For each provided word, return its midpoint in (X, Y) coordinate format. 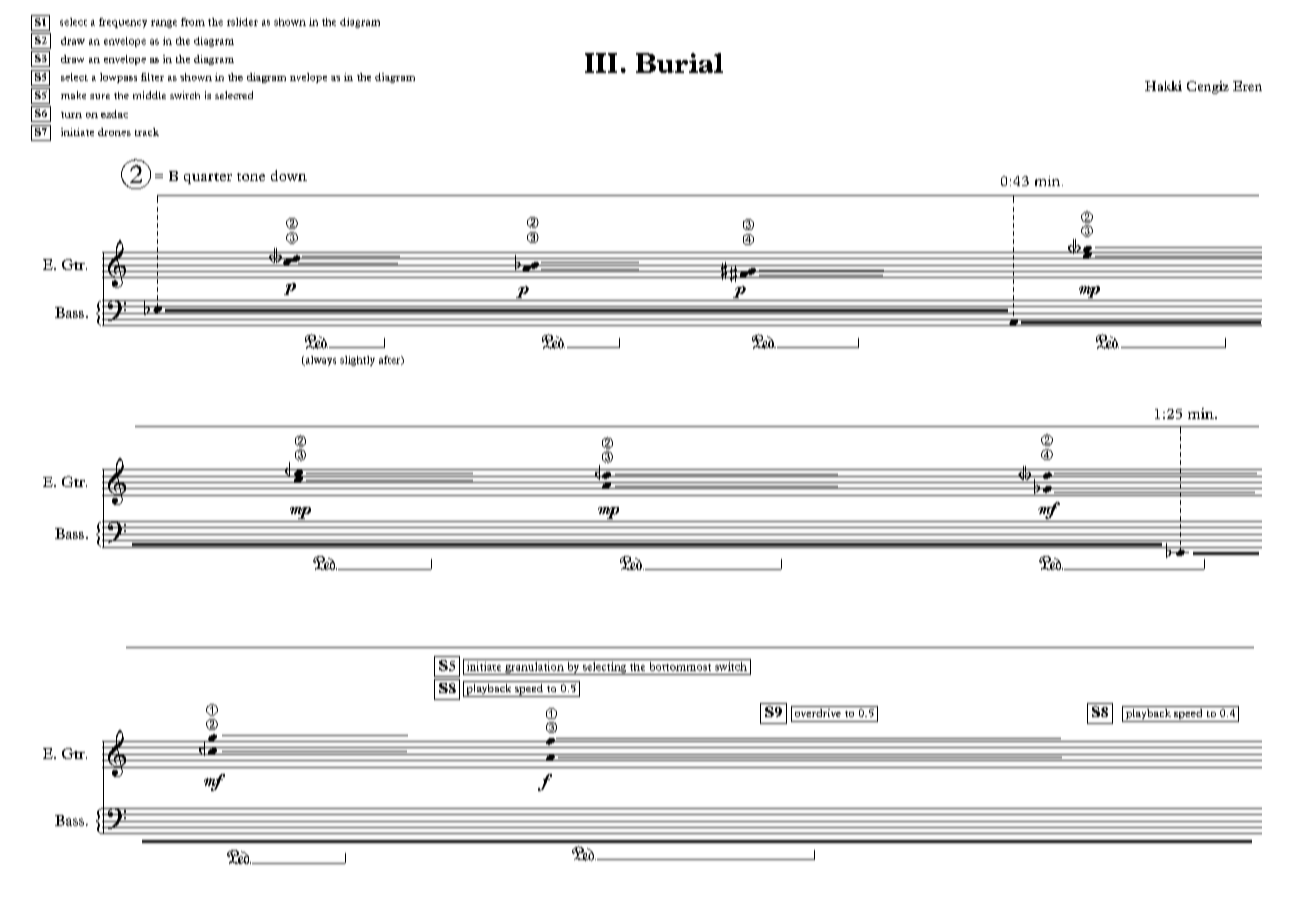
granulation (534, 668)
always (319, 361)
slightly (357, 361)
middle (149, 95)
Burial (679, 63)
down (289, 175)
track (147, 132)
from (193, 22)
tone (251, 177)
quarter (208, 178)
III (601, 63)
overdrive (817, 711)
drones (114, 132)
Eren (1247, 86)
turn (71, 115)
